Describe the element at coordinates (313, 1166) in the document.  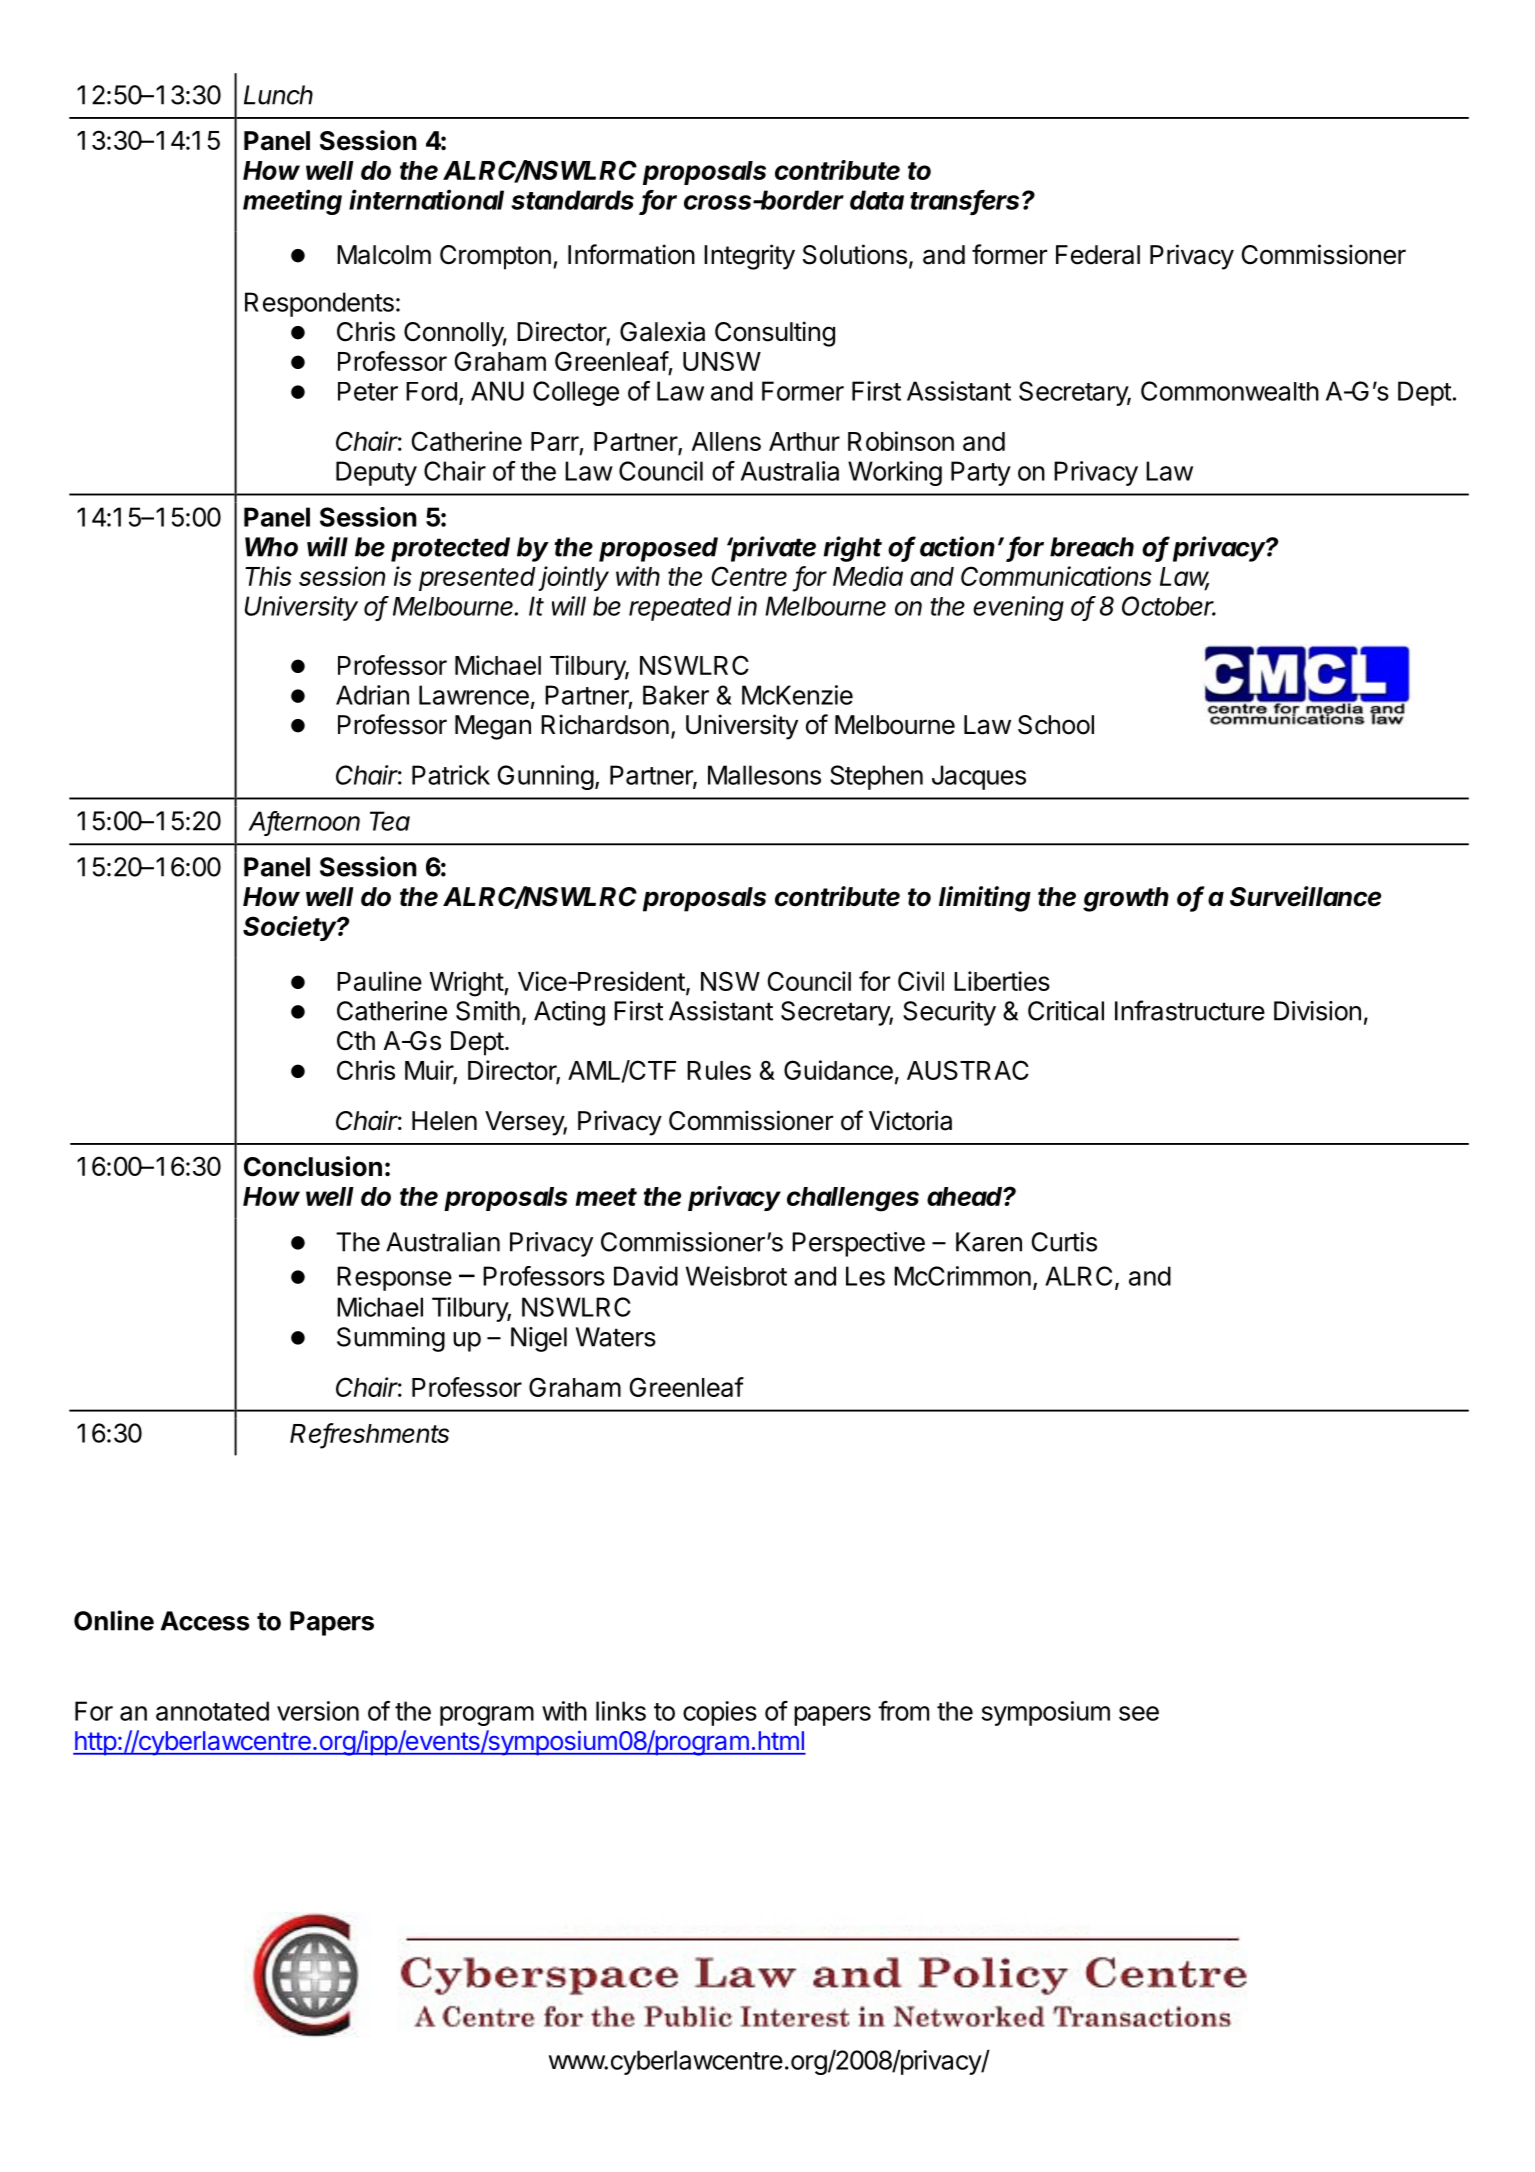
I see `Conclusion` at that location.
